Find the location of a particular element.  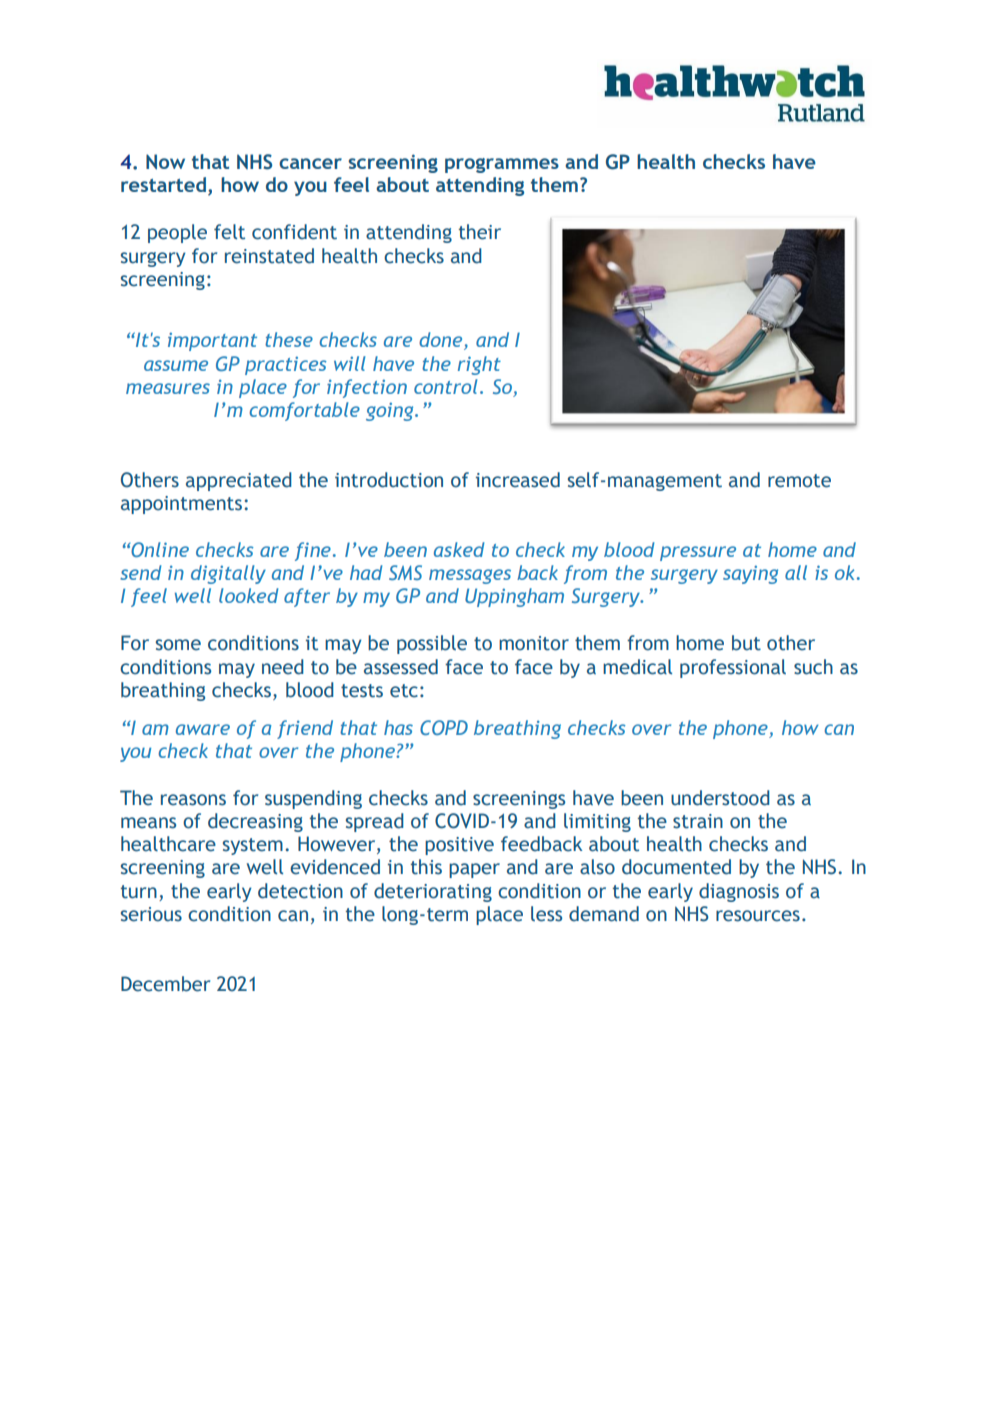

December is located at coordinates (165, 984).
